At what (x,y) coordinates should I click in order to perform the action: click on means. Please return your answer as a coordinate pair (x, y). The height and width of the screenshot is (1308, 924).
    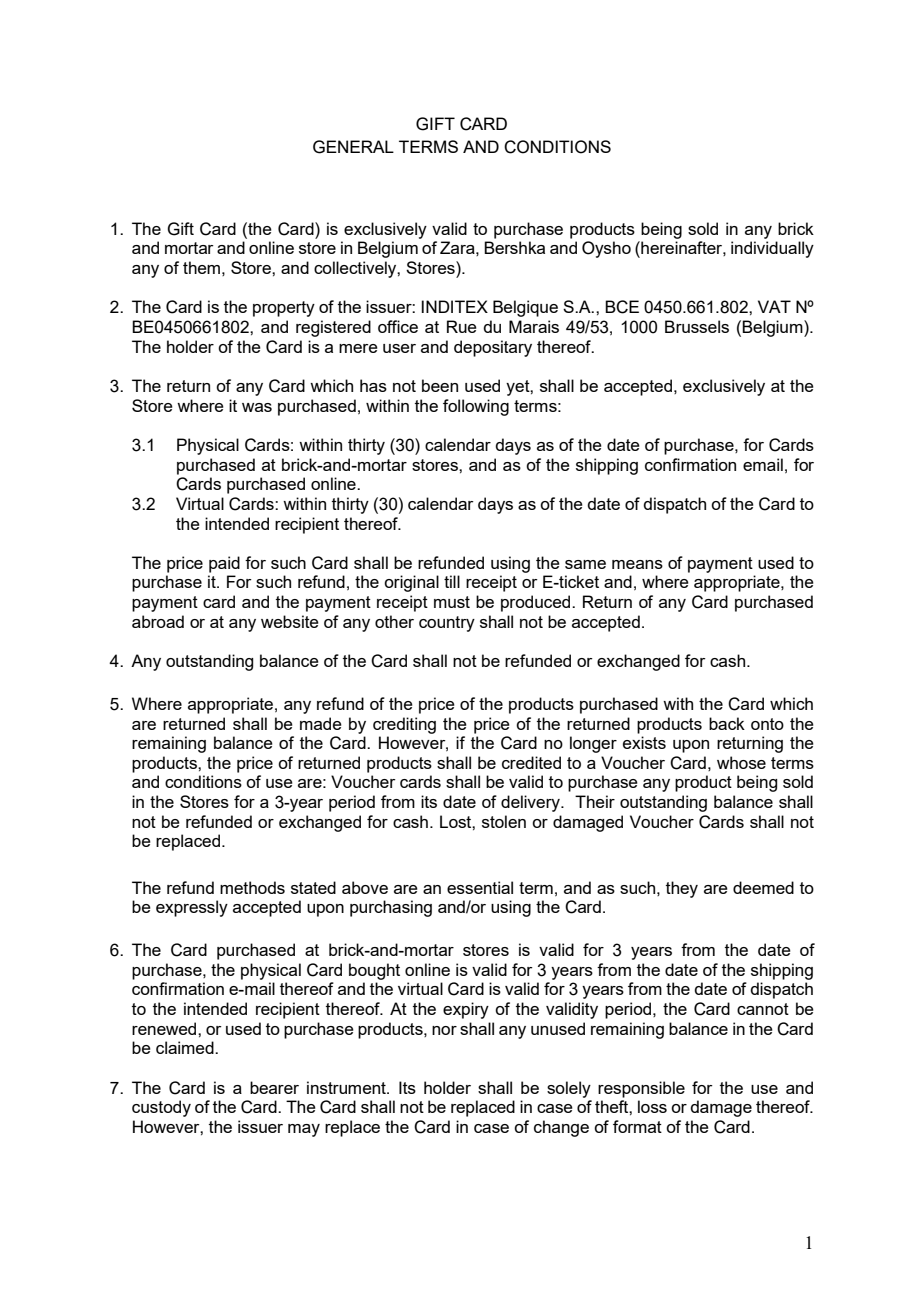
    Looking at the image, I should click on (637, 564).
